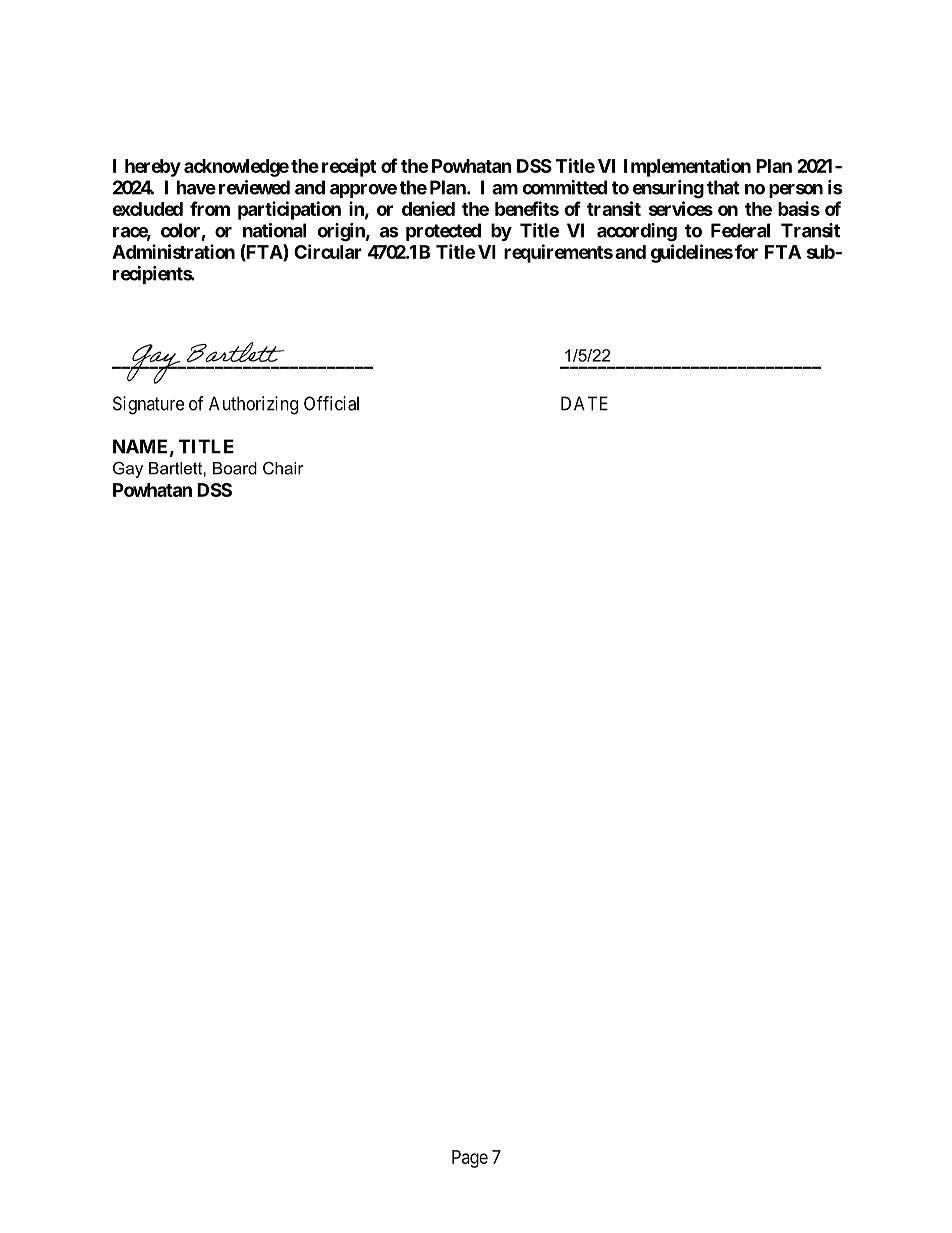 The image size is (952, 1233). Describe the element at coordinates (470, 1159) in the image. I see `Page` at that location.
